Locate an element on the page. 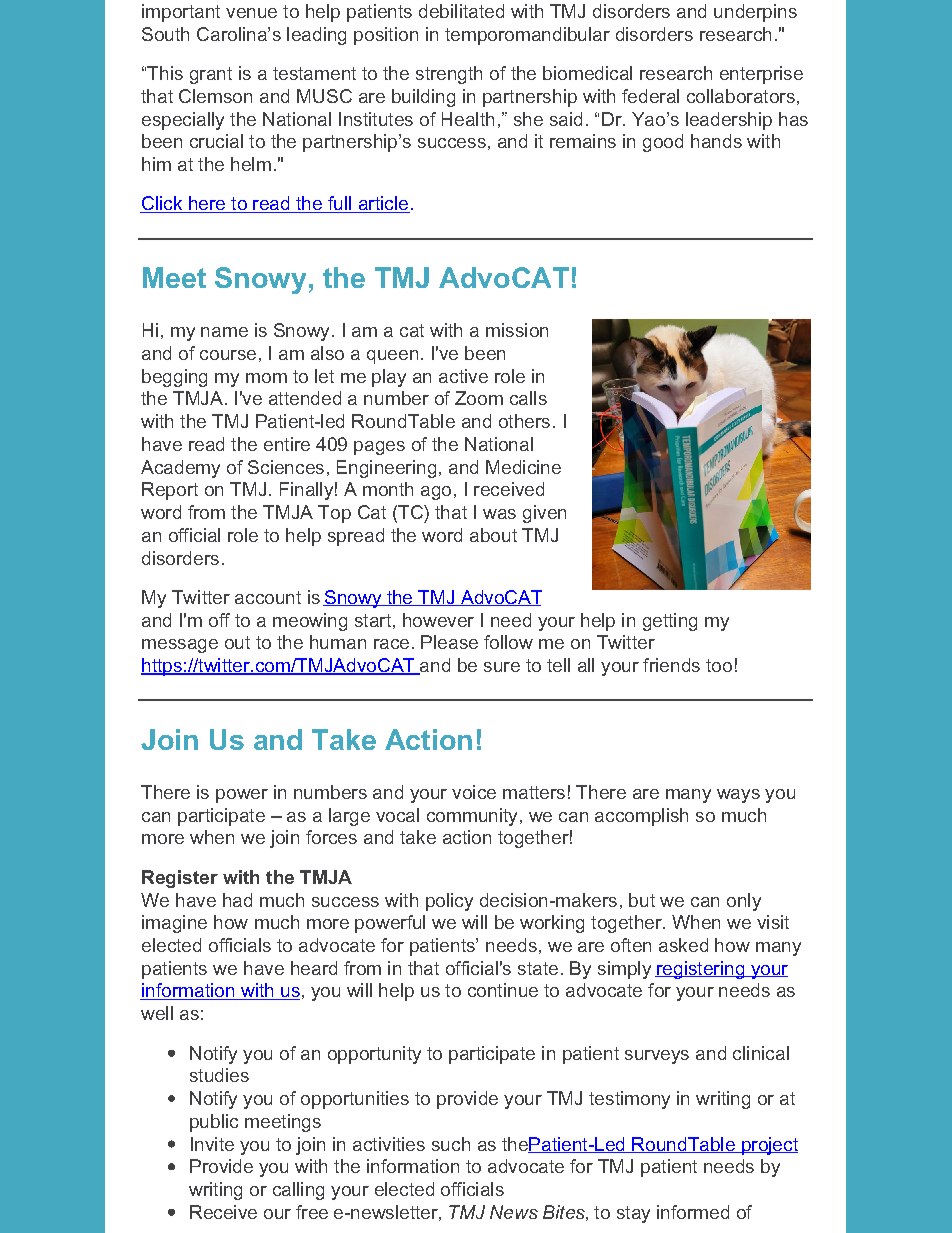  however is located at coordinates (438, 620).
